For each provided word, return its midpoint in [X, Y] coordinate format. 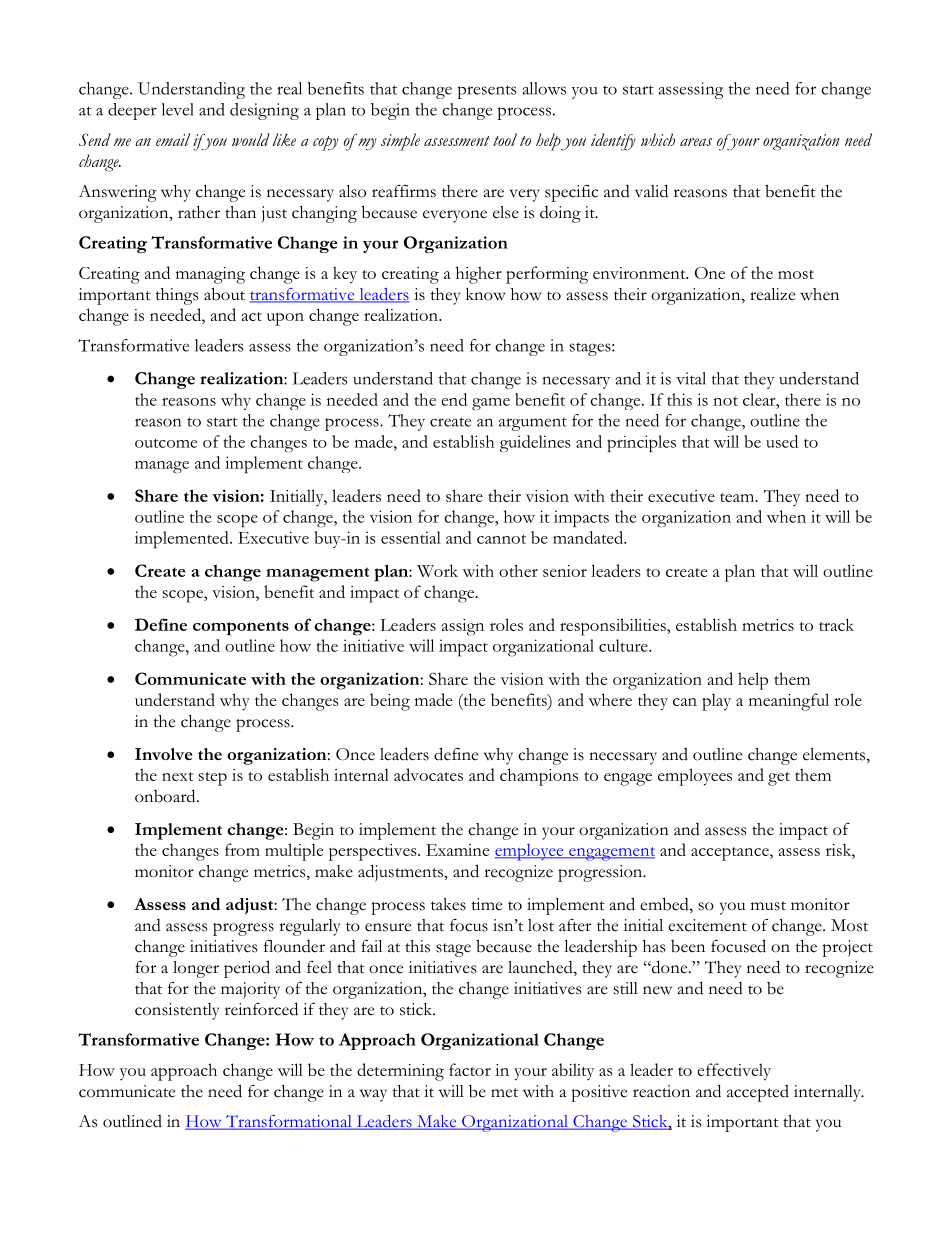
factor [470, 1069]
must [768, 906]
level [178, 109]
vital [691, 378]
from [242, 849]
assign [463, 627]
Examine [457, 850]
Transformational [289, 1122]
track [836, 624]
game [491, 404]
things [177, 296]
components [241, 628]
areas [696, 142]
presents [487, 92]
